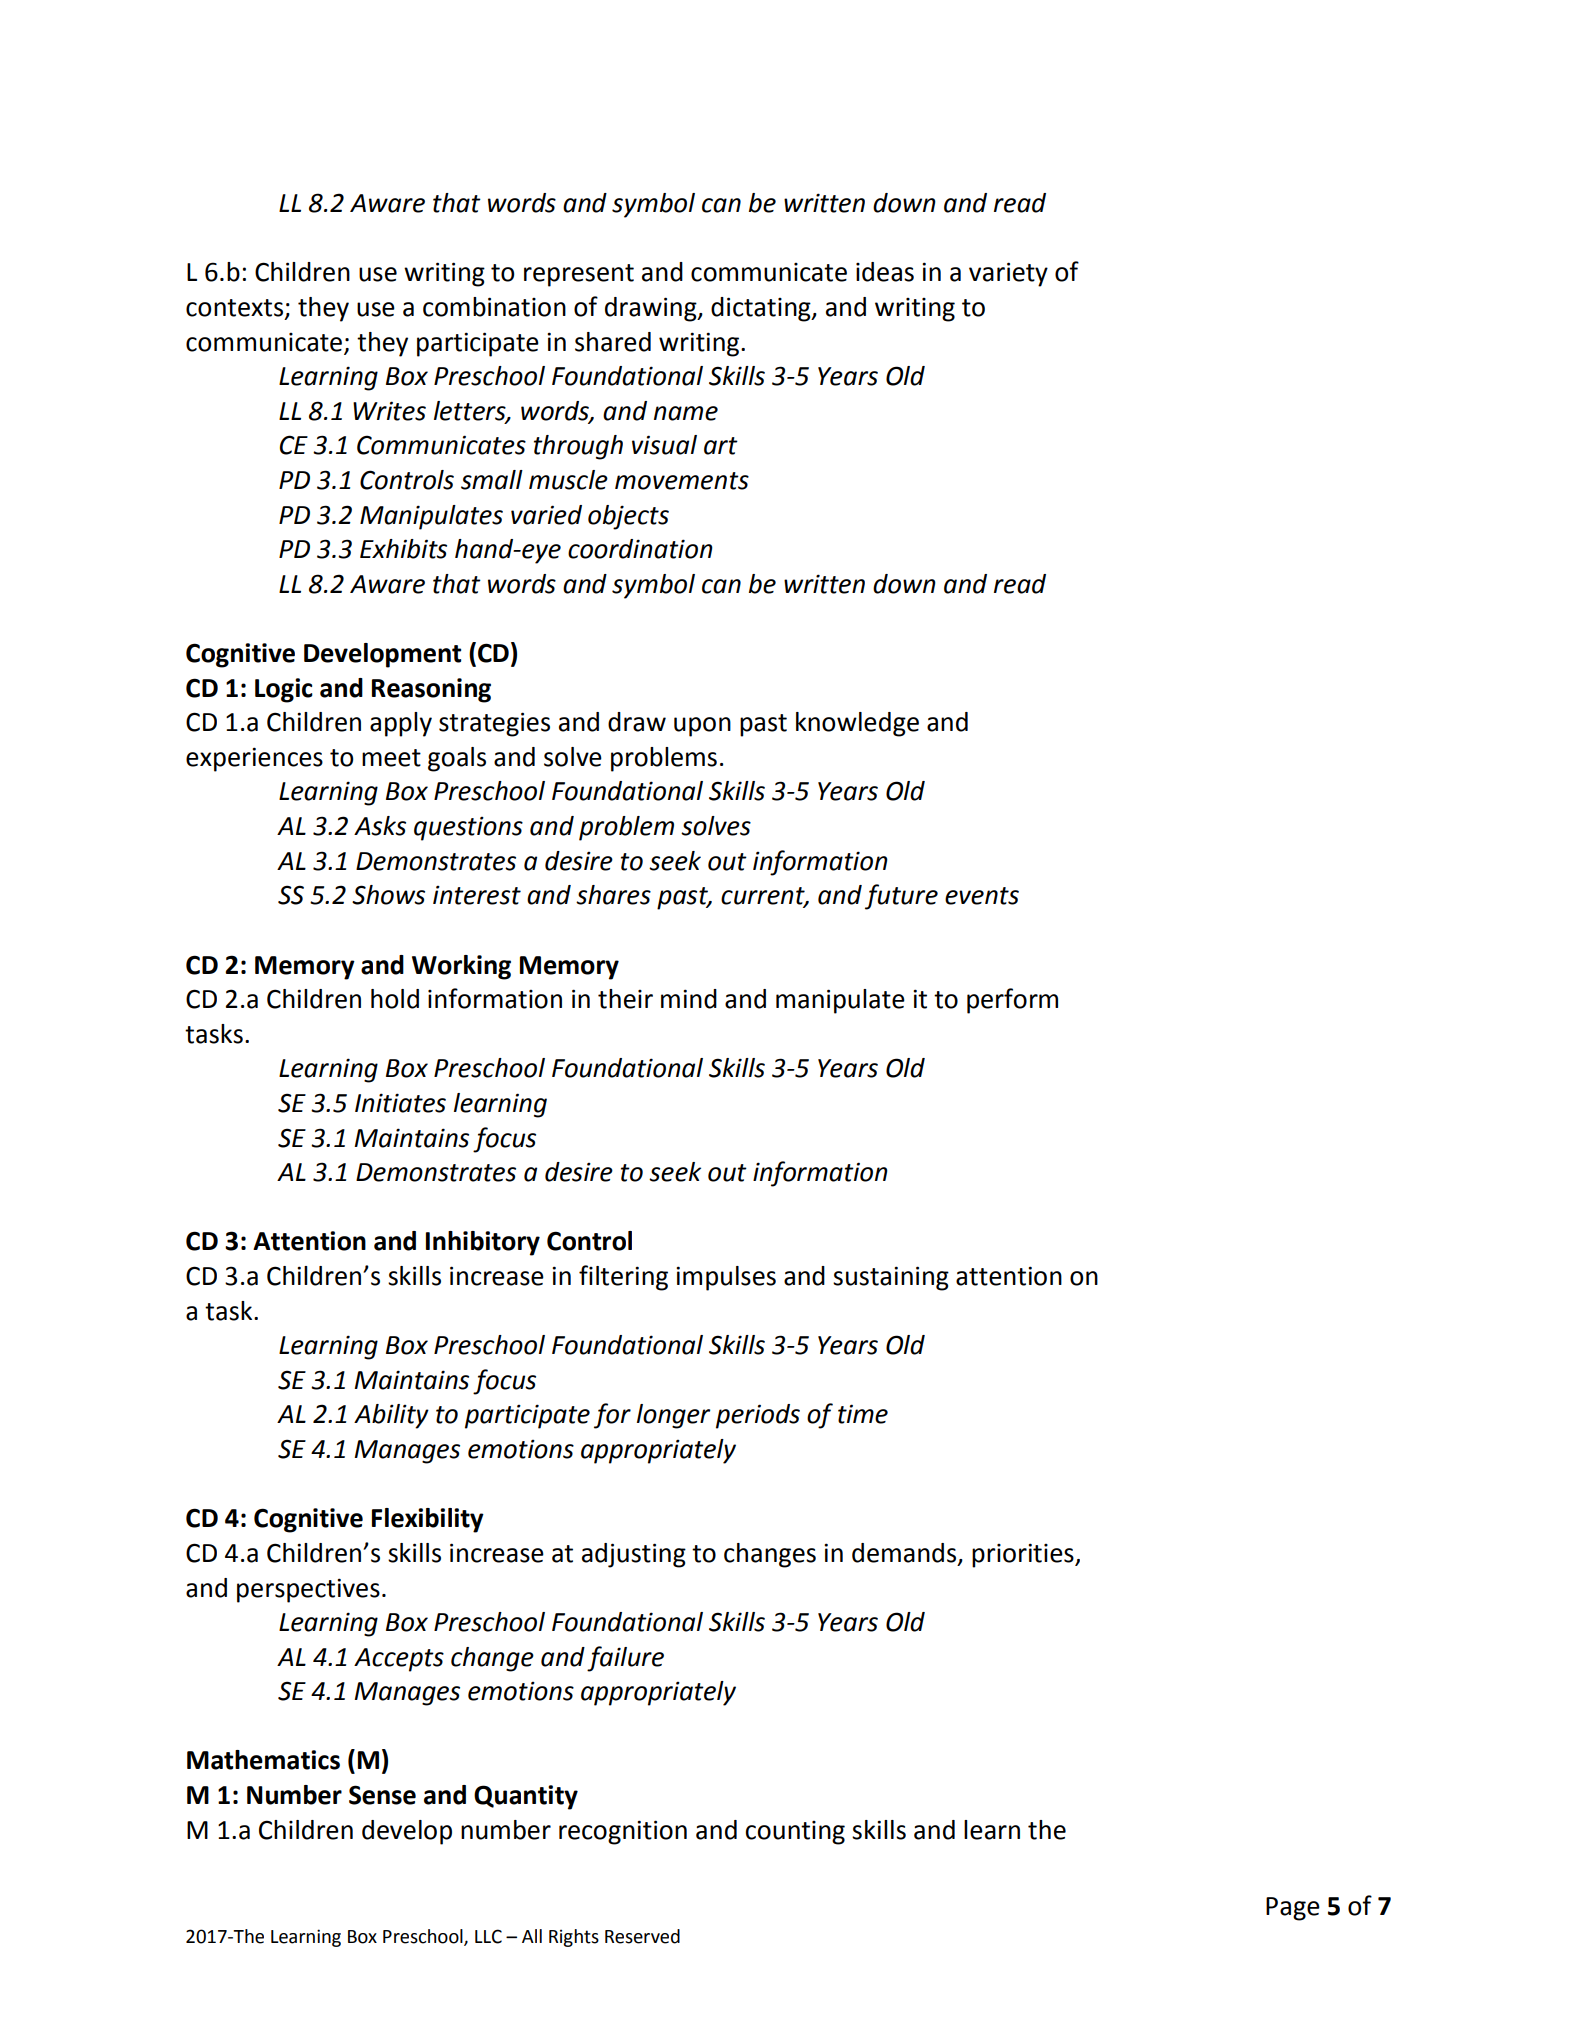 The height and width of the document is (2041, 1577). What do you see at coordinates (400, 1103) in the document?
I see `Initiates` at bounding box center [400, 1103].
